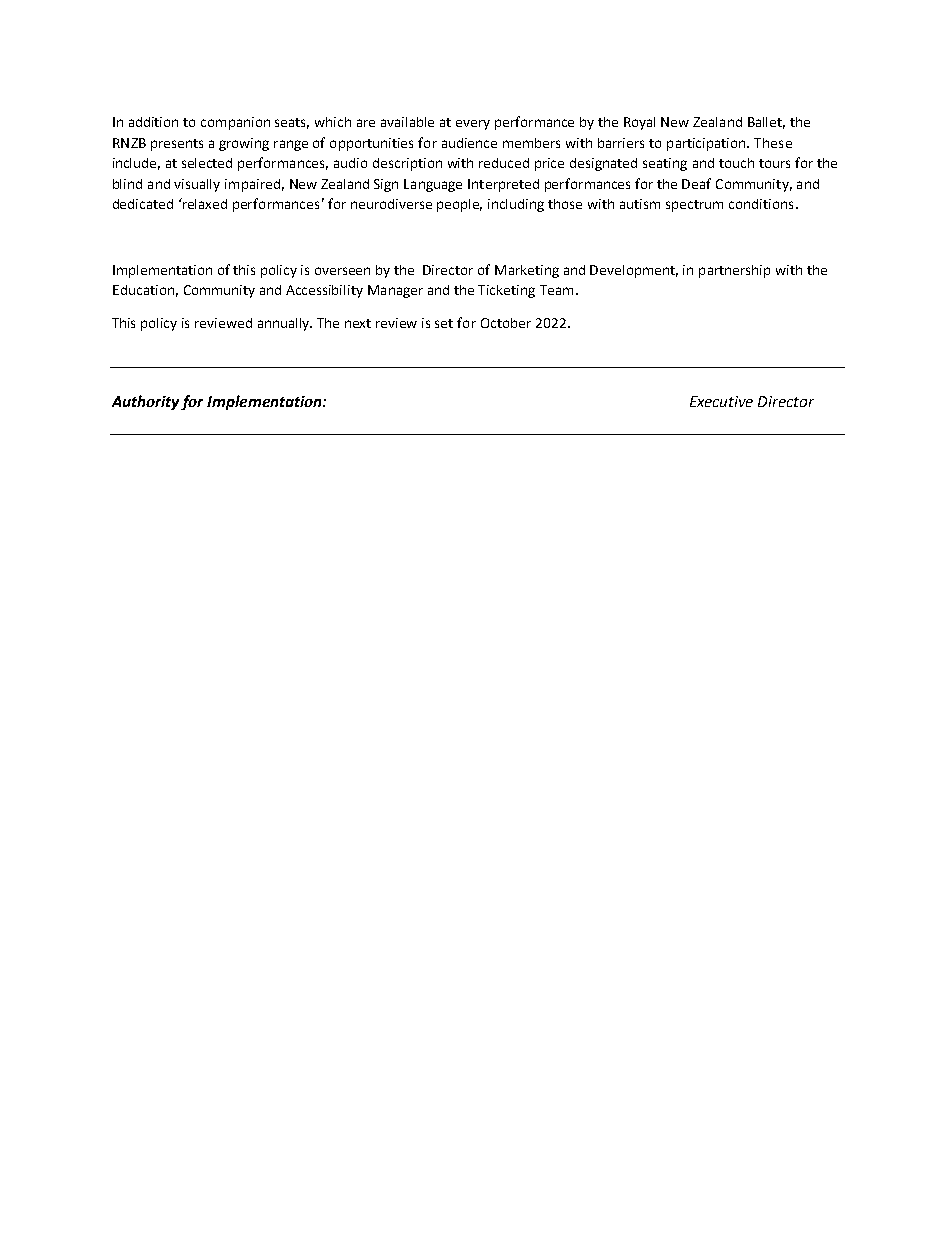 Image resolution: width=952 pixels, height=1233 pixels. I want to click on Royal, so click(639, 123).
